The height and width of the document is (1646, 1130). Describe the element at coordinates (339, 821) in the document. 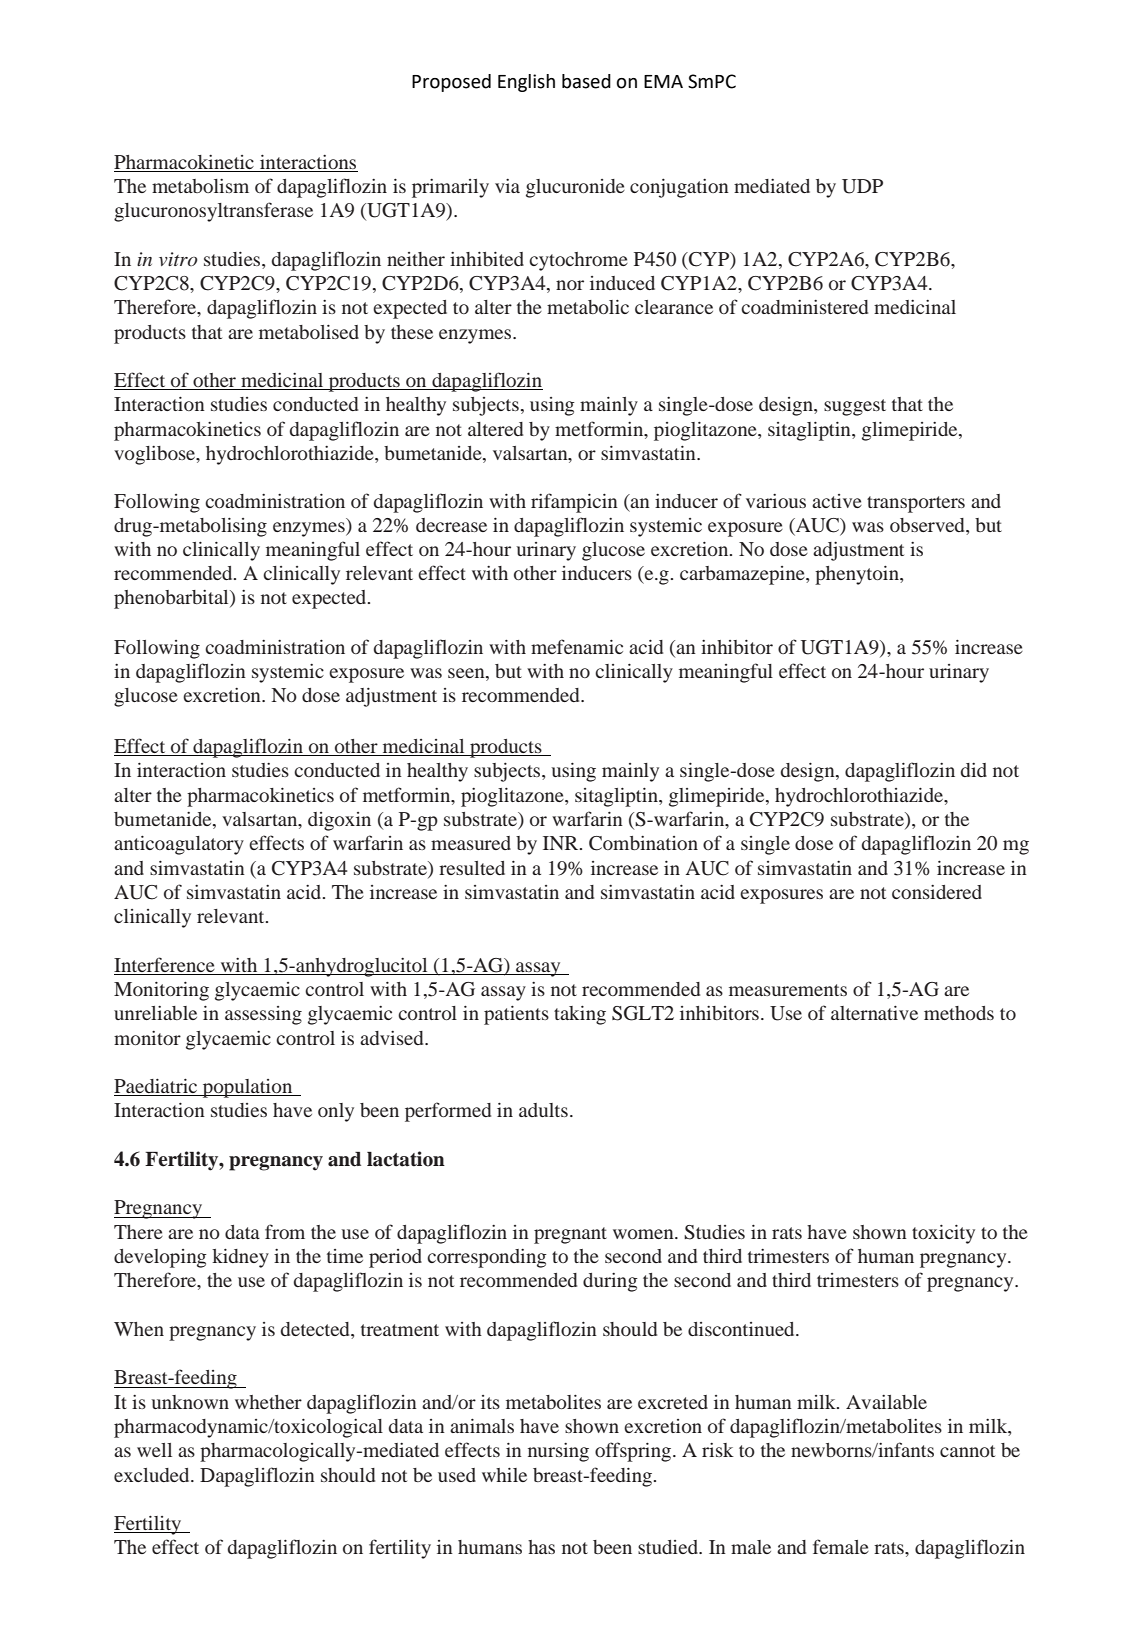

I see `digoxin` at that location.
